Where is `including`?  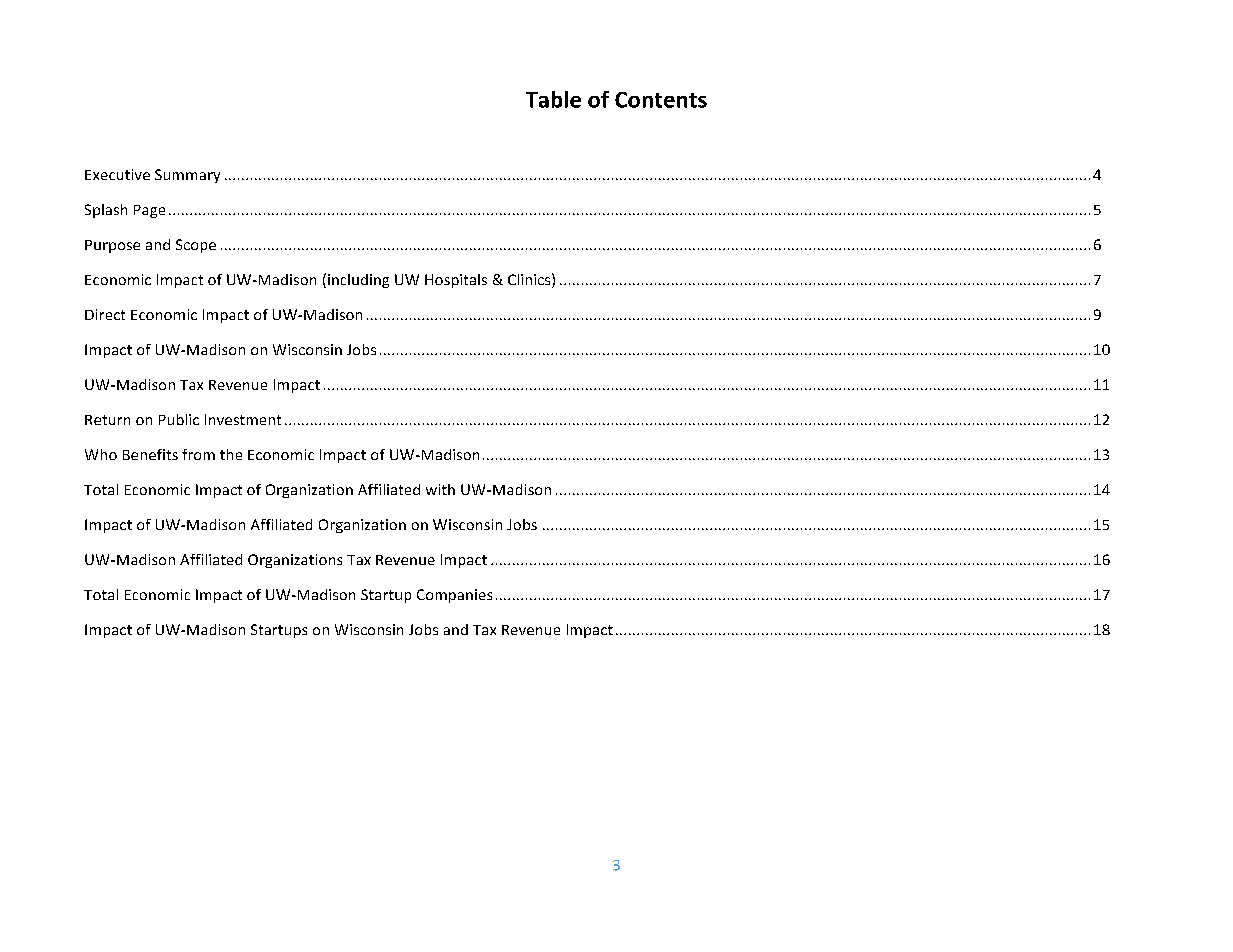 including is located at coordinates (358, 281).
